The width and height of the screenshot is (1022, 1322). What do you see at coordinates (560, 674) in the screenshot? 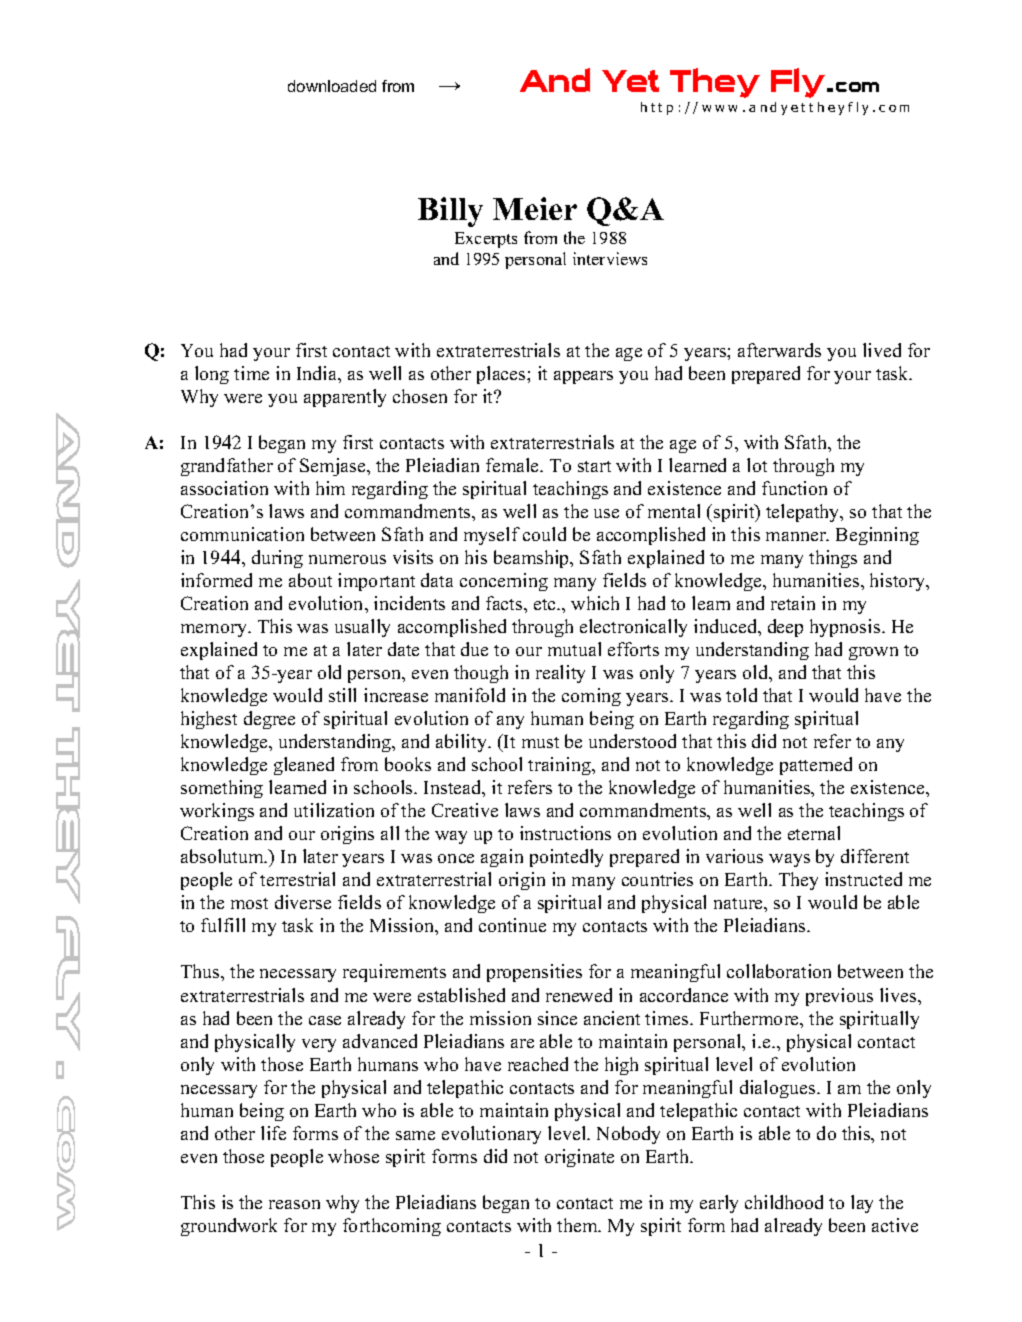
I see `reality` at bounding box center [560, 674].
